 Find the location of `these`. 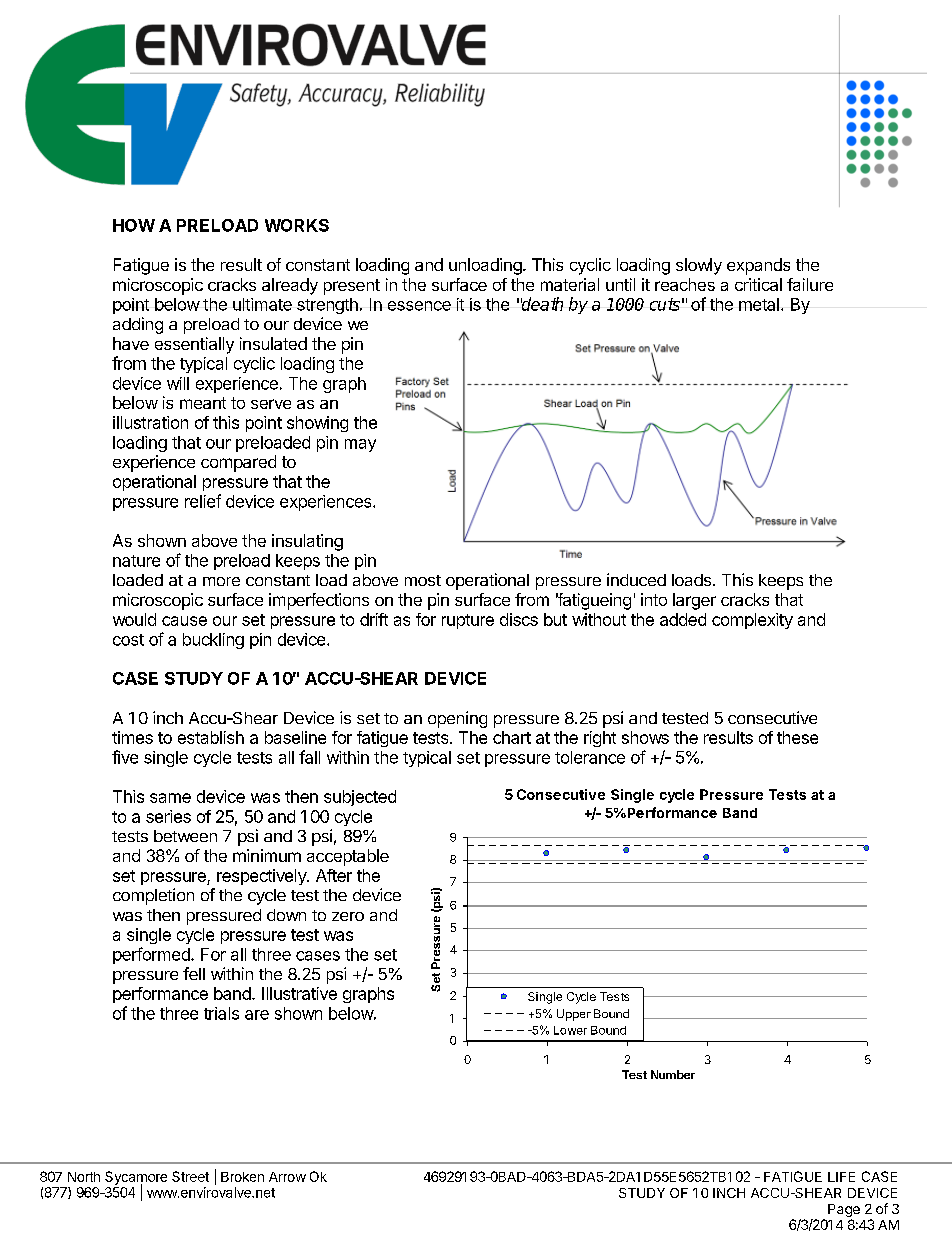

these is located at coordinates (797, 737).
